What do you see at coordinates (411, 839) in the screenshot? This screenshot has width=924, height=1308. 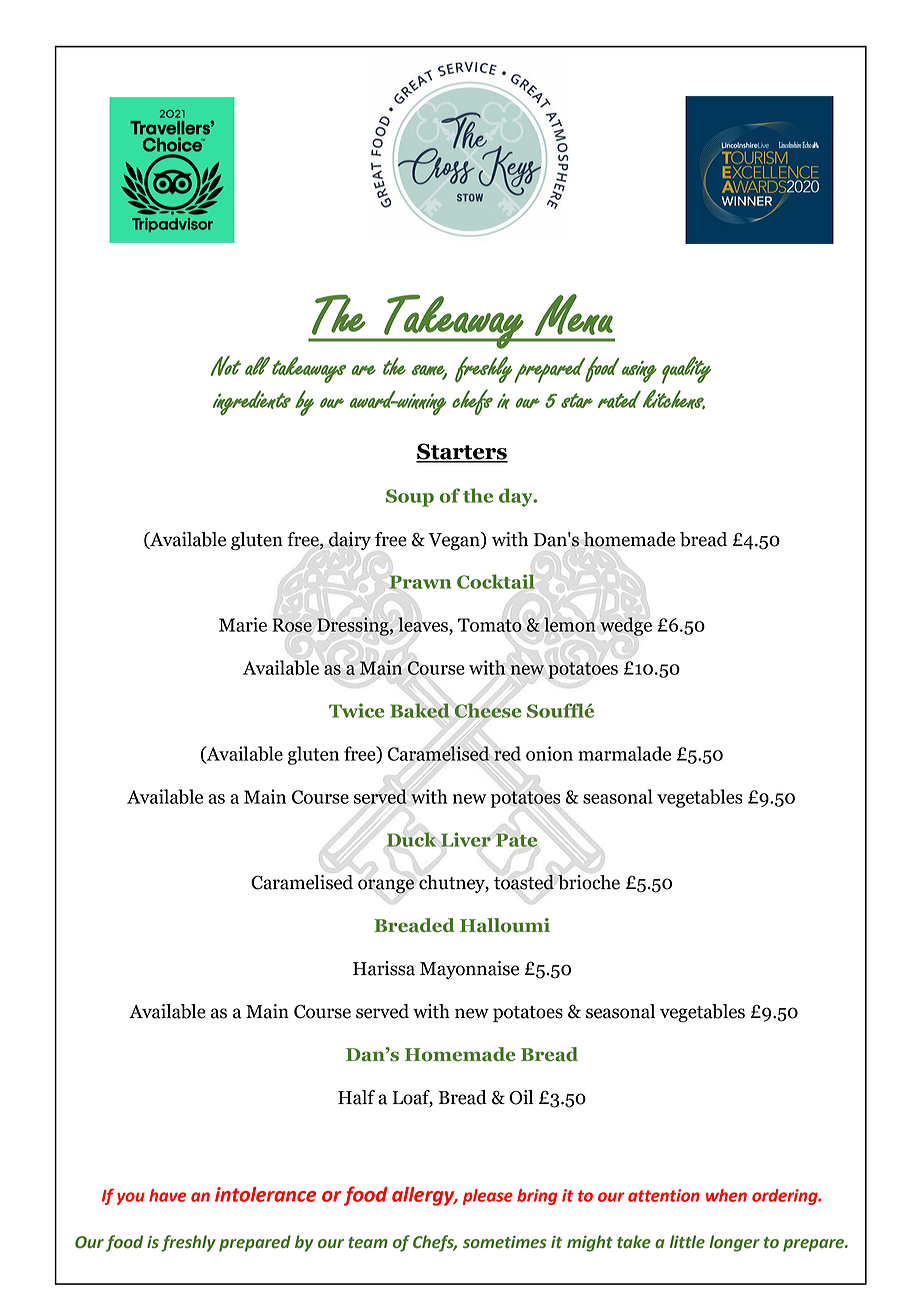 I see `Duck` at bounding box center [411, 839].
